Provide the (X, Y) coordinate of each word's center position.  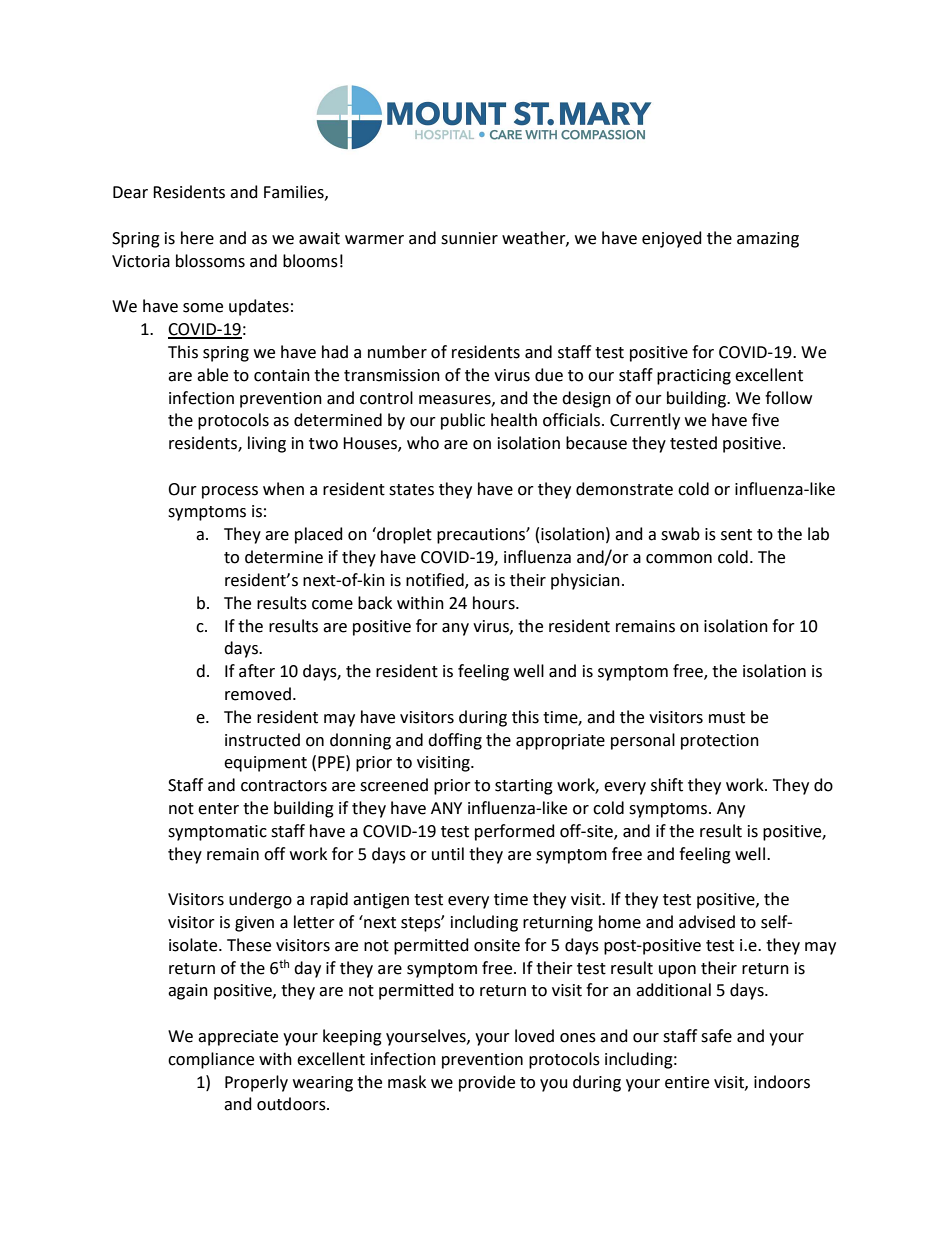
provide (487, 1083)
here (197, 238)
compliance (211, 1060)
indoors (782, 1082)
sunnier (469, 238)
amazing (768, 240)
